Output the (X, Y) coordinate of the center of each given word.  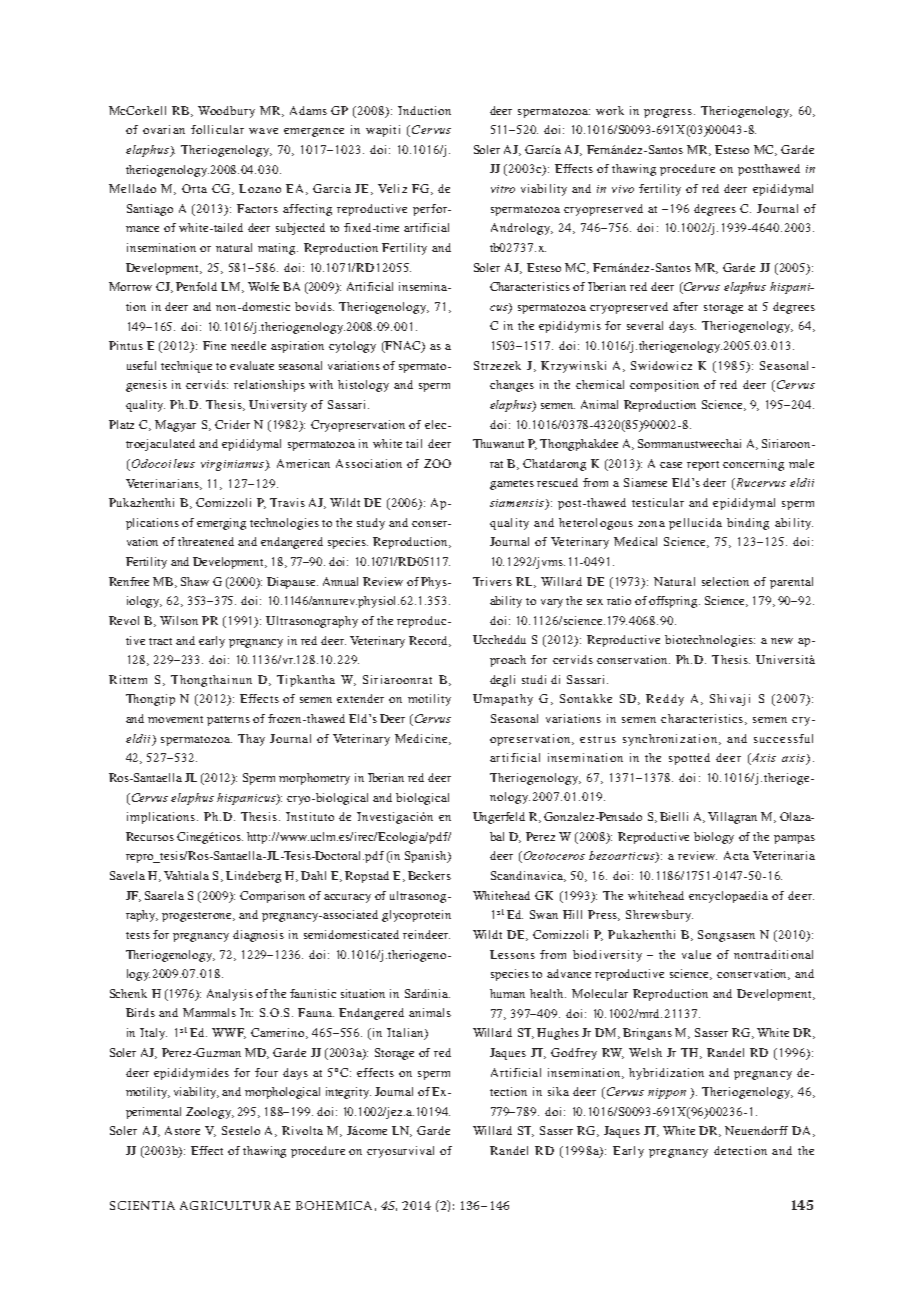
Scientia (142, 1205)
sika (558, 1091)
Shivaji (730, 700)
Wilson (179, 620)
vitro (503, 189)
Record (430, 641)
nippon (667, 1093)
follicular (217, 129)
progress (669, 113)
